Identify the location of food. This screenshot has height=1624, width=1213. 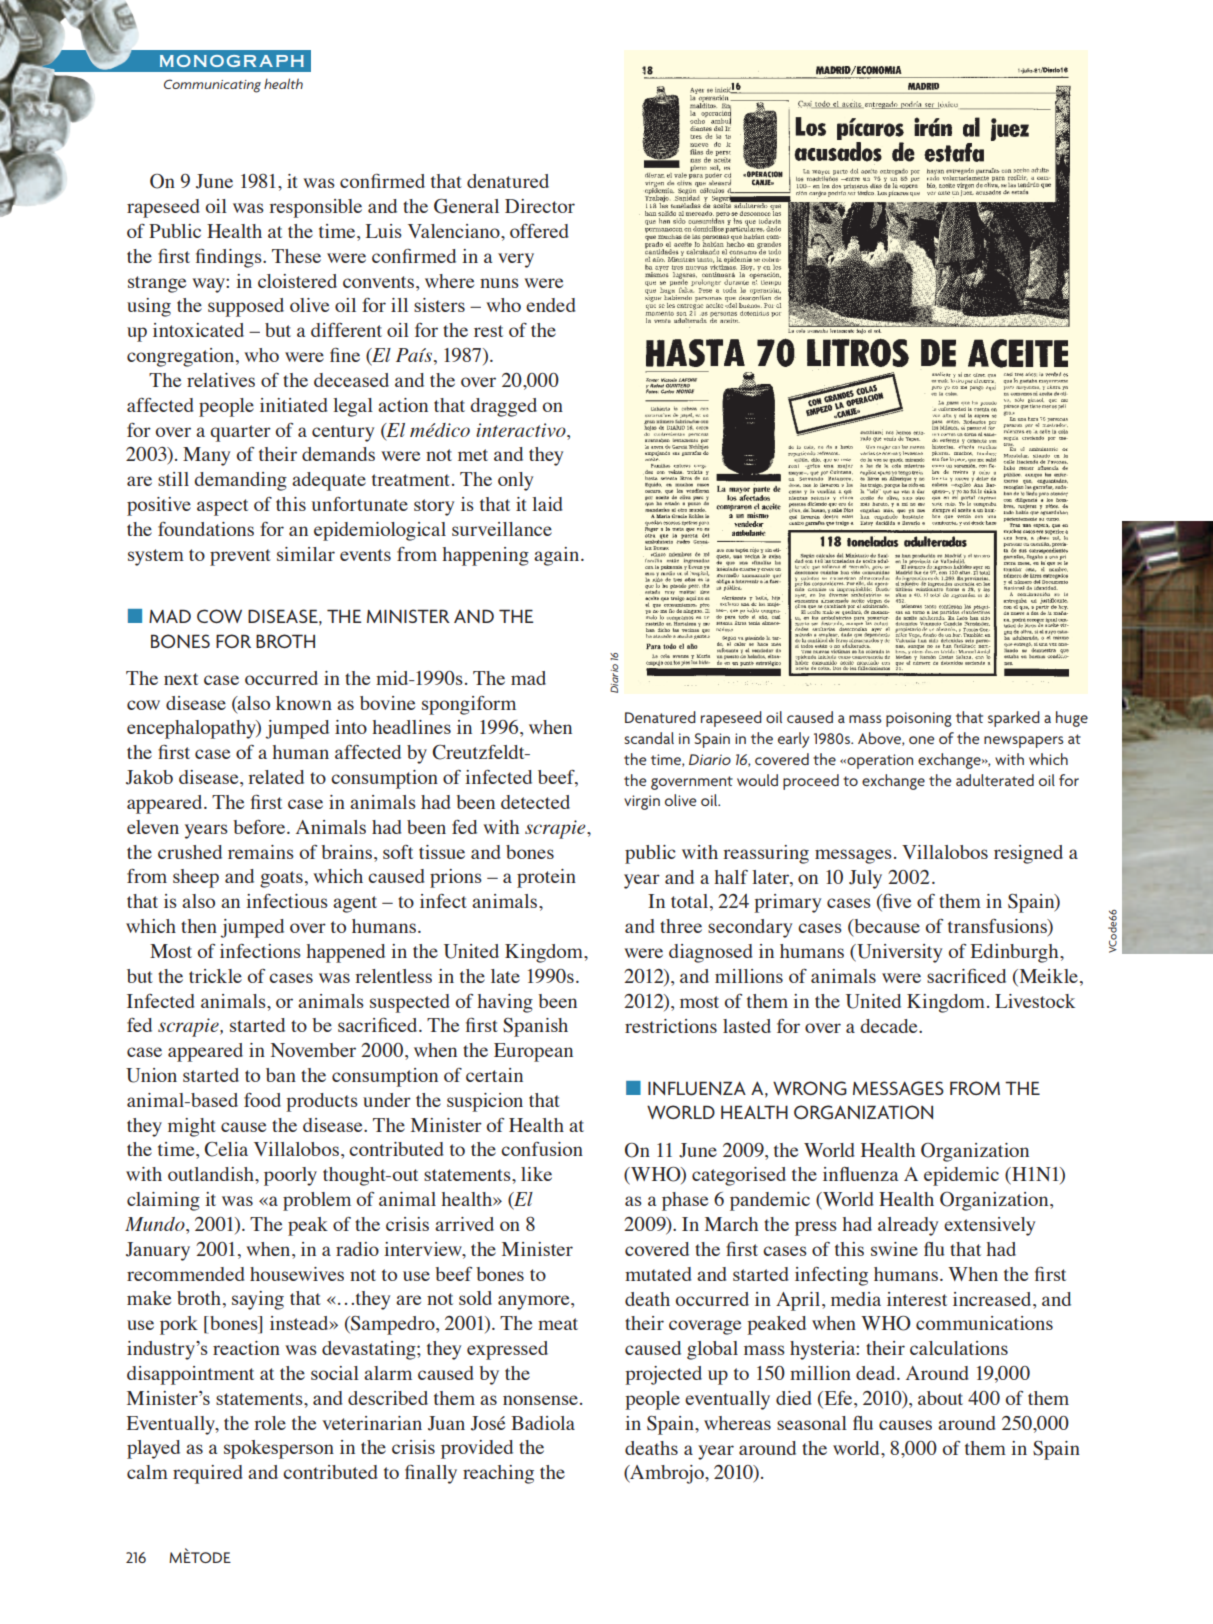
(262, 1100).
